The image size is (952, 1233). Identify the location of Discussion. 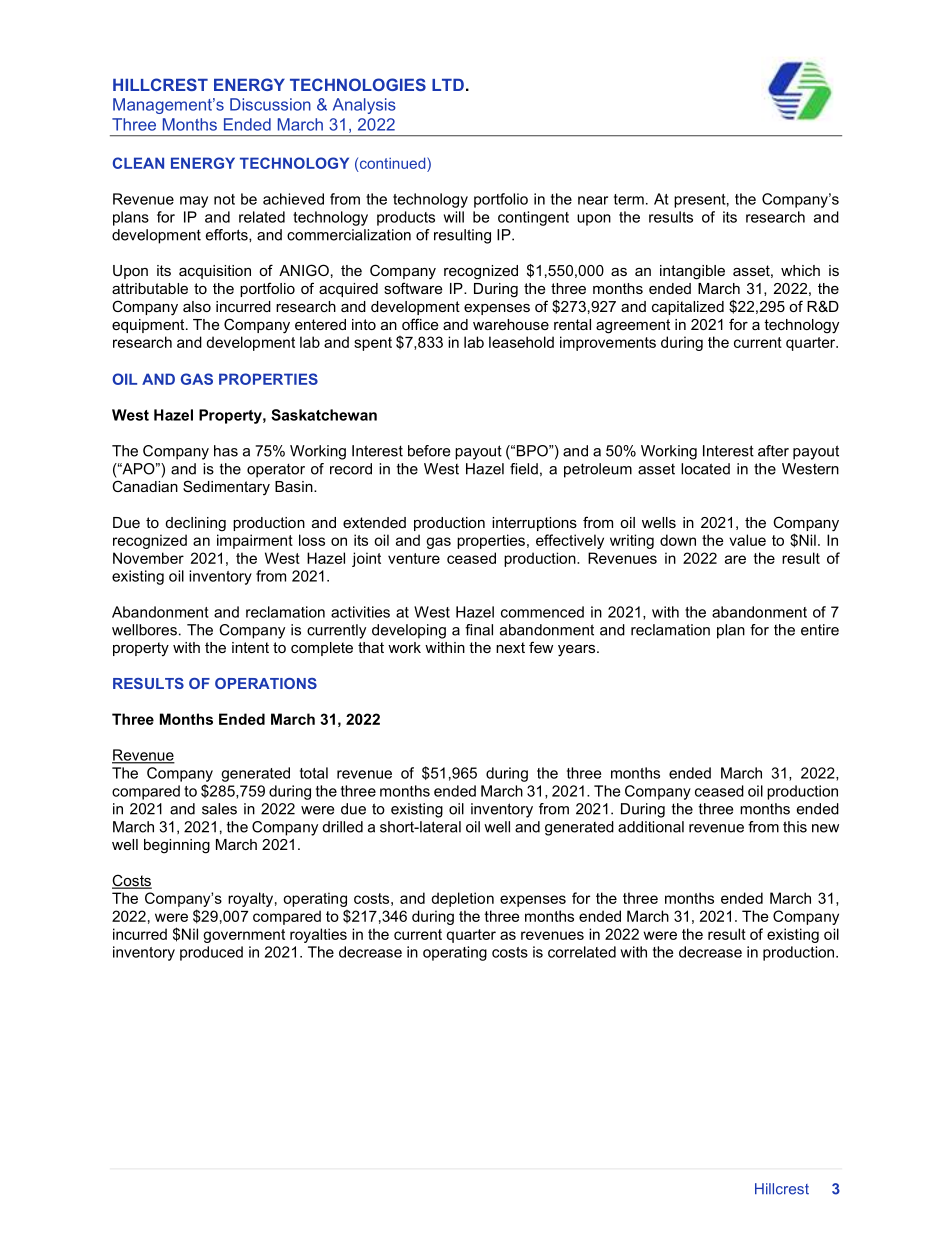
(270, 104).
